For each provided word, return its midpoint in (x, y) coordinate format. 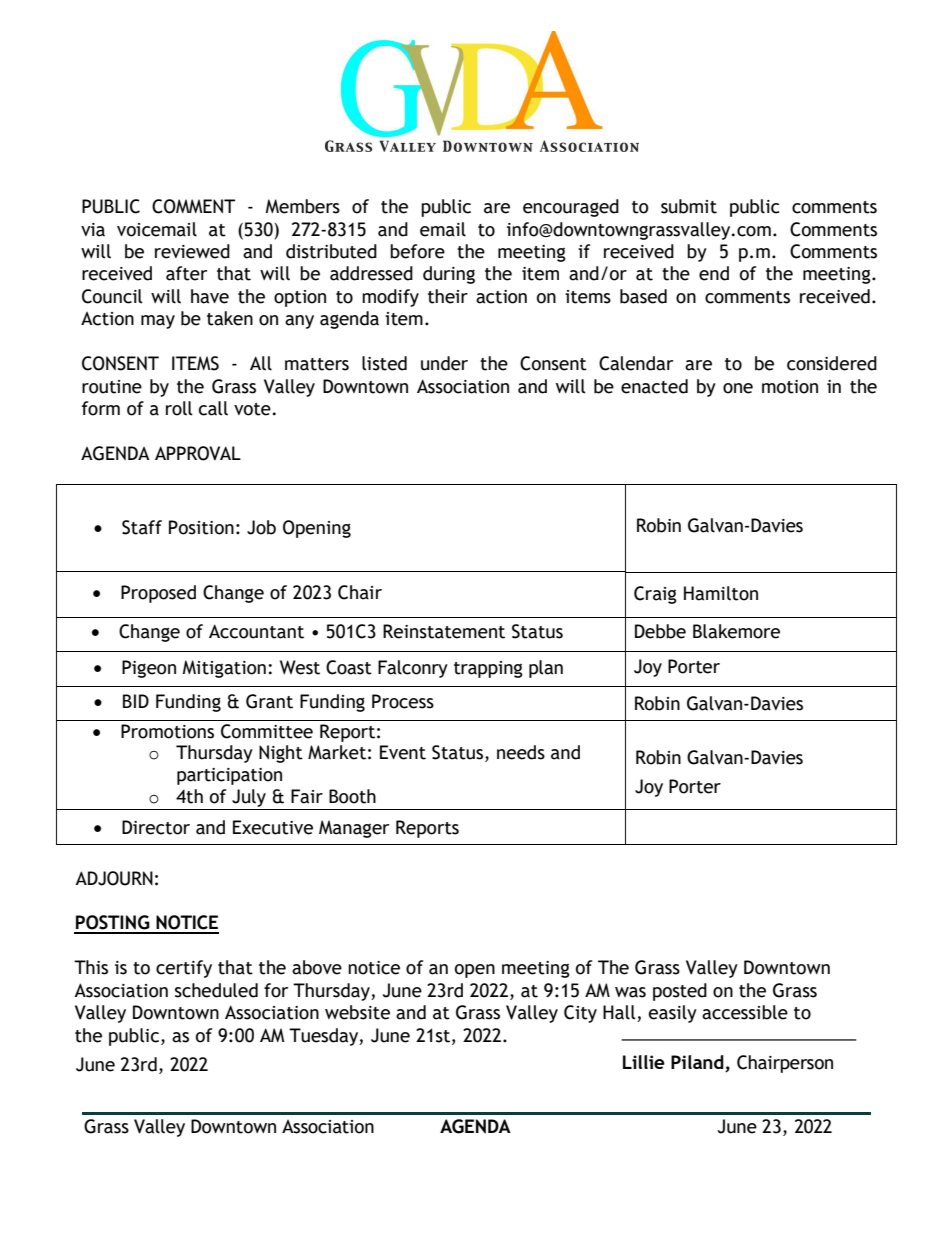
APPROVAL (198, 453)
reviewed (192, 251)
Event (403, 752)
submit (689, 206)
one (738, 388)
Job (261, 527)
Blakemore (736, 631)
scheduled (216, 990)
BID (136, 701)
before (417, 251)
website (357, 1012)
